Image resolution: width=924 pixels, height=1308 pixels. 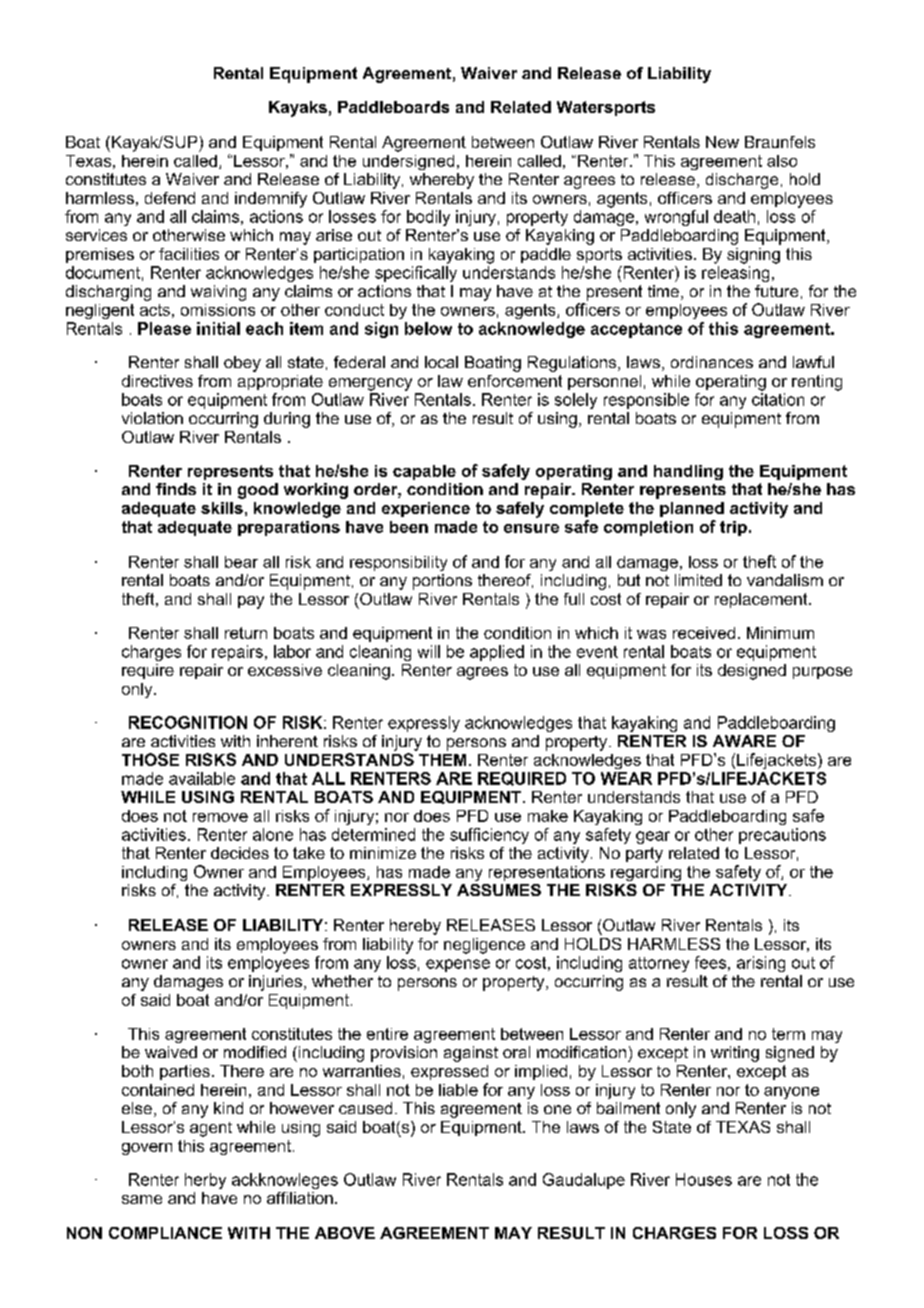 I want to click on defend, so click(x=170, y=198).
